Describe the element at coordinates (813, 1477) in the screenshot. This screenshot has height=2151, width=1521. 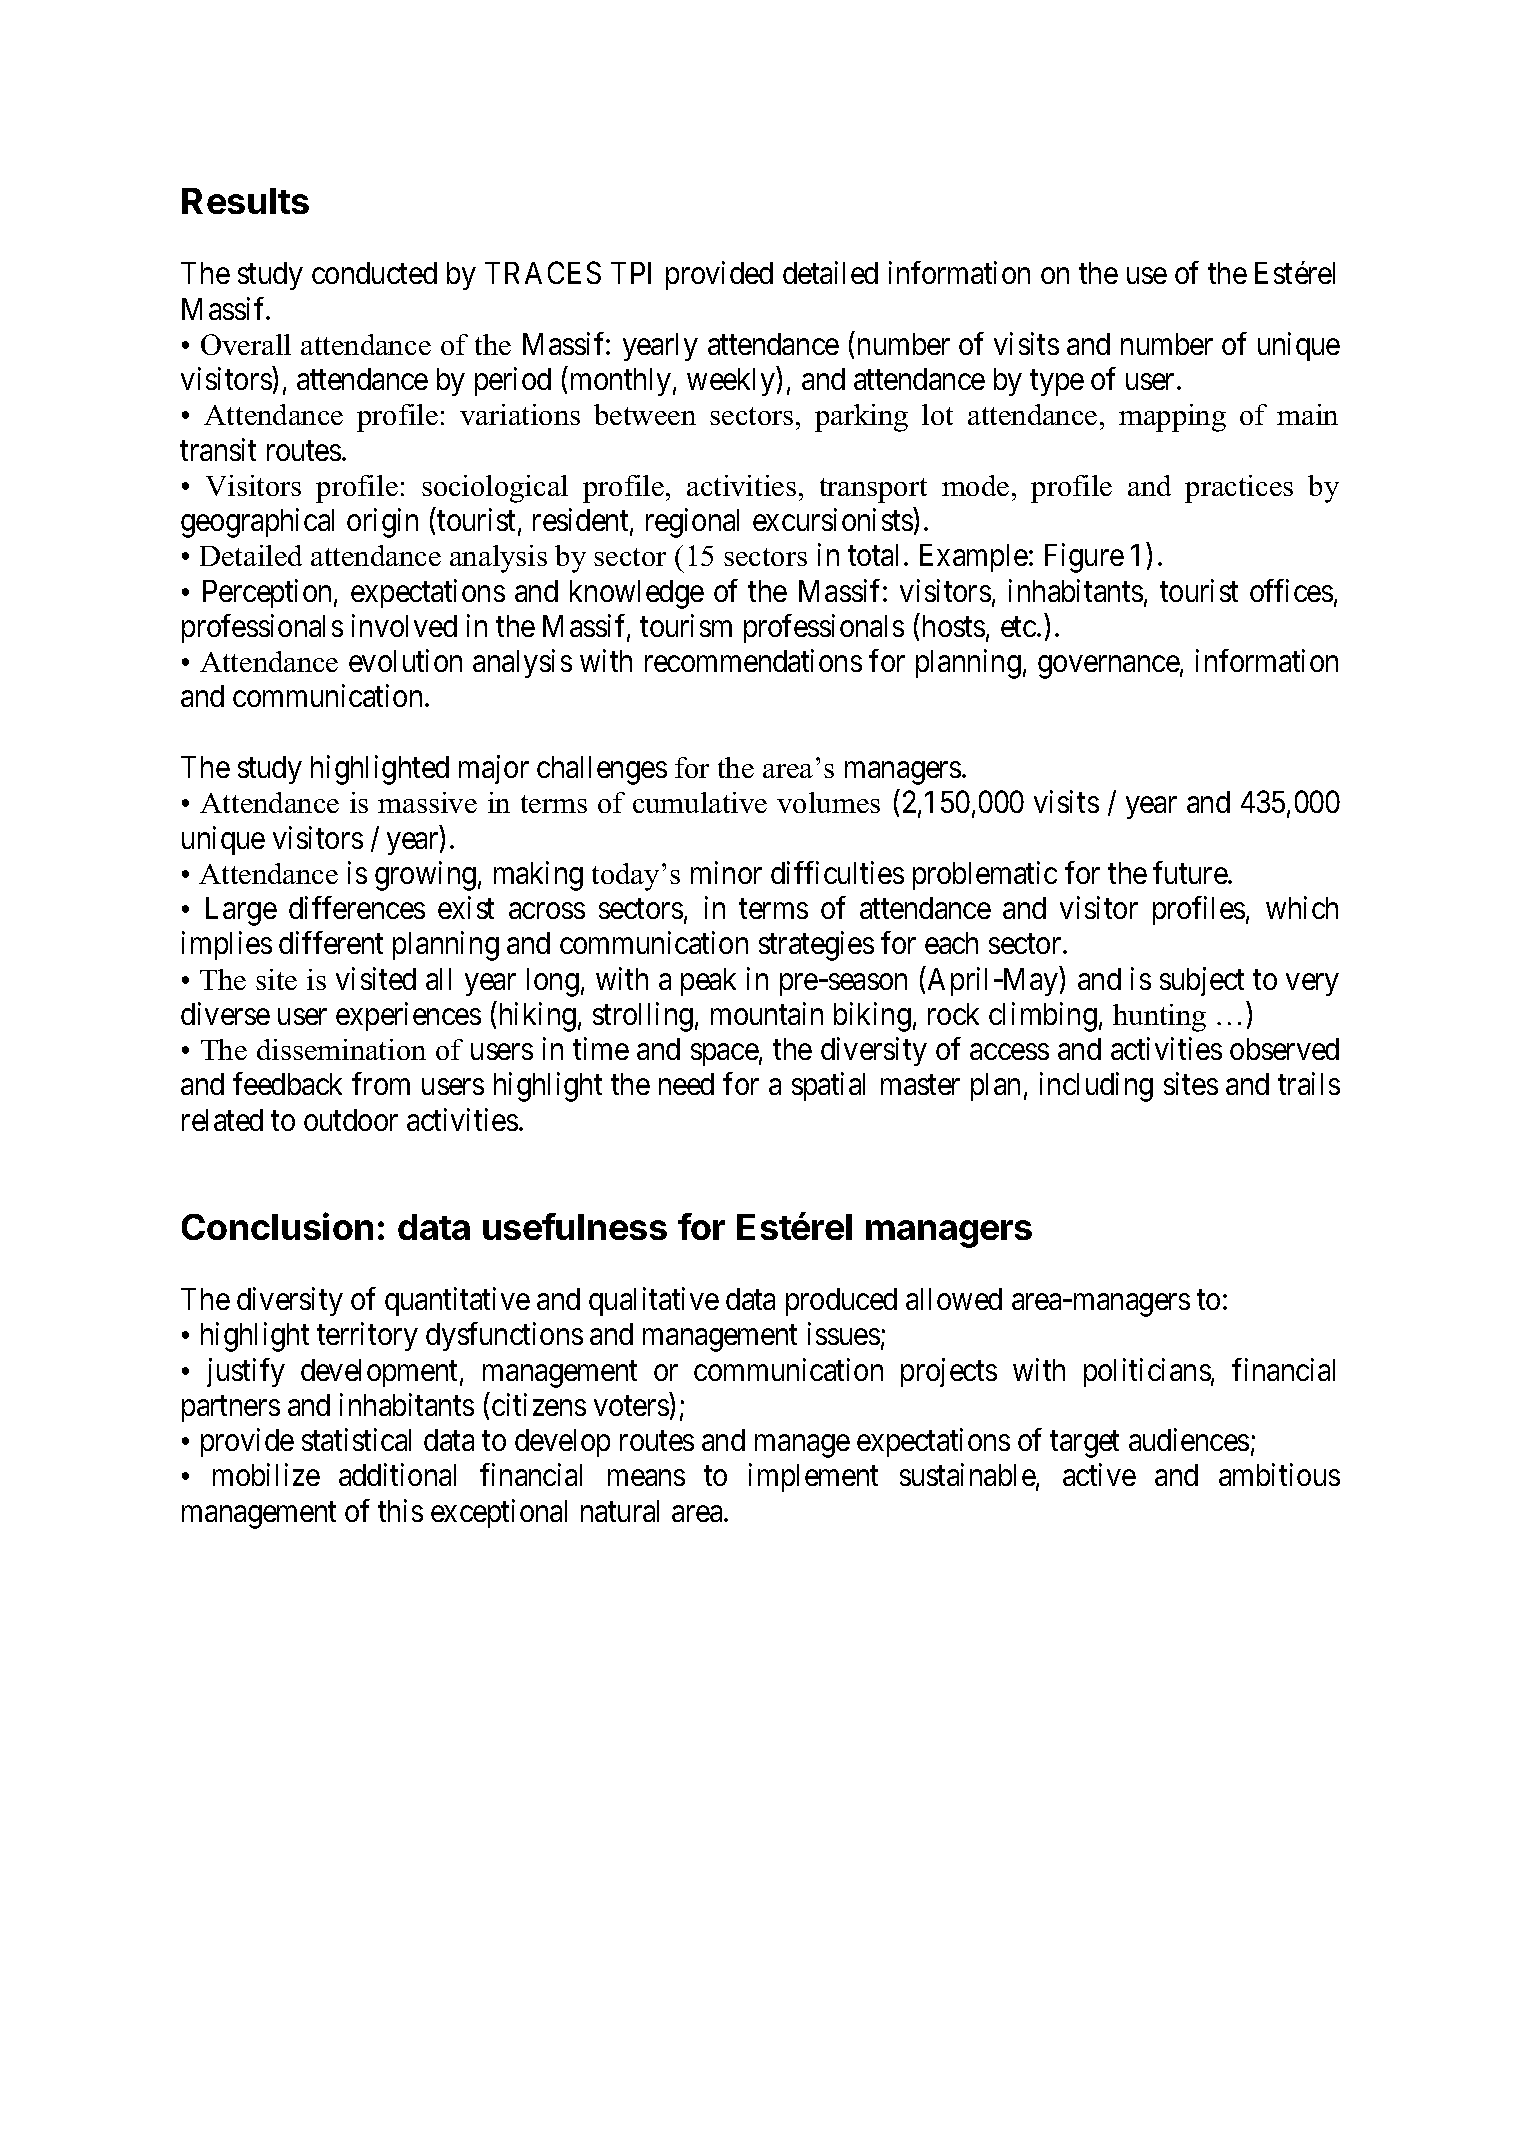
I see `implement` at that location.
